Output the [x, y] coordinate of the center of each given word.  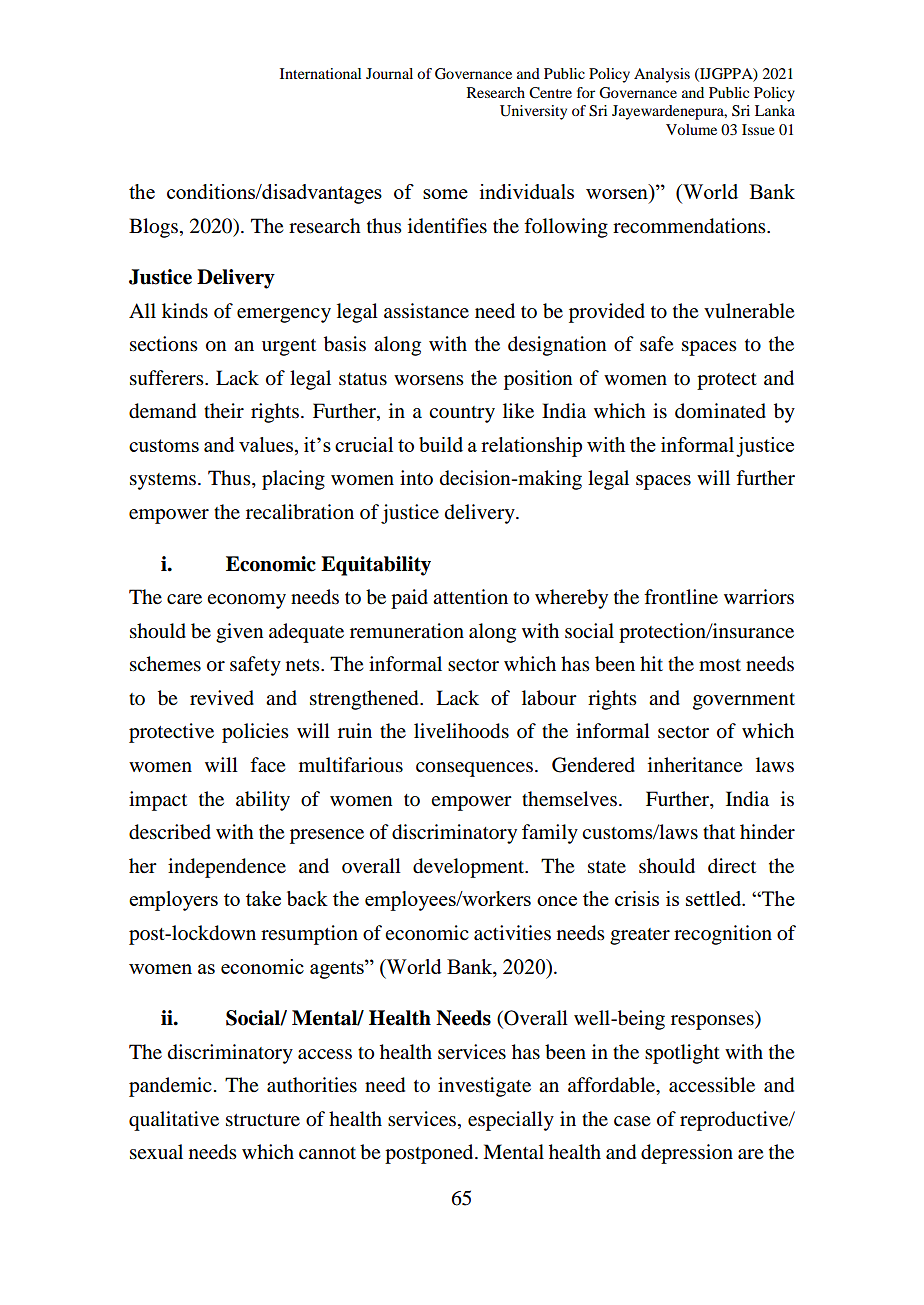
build [441, 444]
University [533, 112]
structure [263, 1120]
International [320, 73]
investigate [484, 1087]
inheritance [695, 764]
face [267, 764]
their [224, 411]
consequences [474, 769]
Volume [691, 129]
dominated [720, 411]
